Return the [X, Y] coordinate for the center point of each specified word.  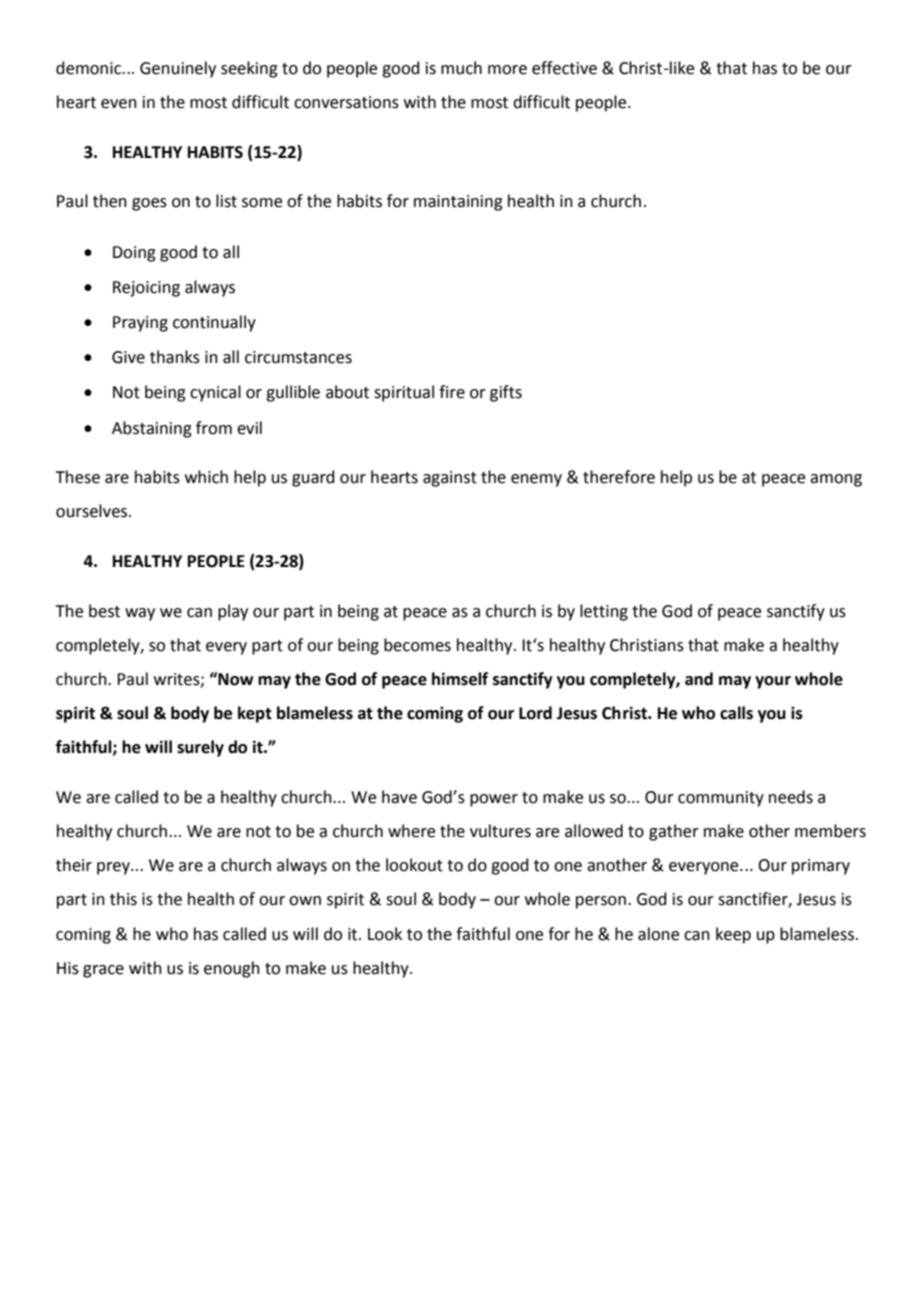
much [461, 68]
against [450, 479]
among [836, 480]
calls [736, 713]
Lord [535, 713]
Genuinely [178, 69]
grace [103, 971]
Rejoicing [146, 289]
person [601, 902]
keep [733, 935]
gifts [506, 393]
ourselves [93, 511]
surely [200, 748]
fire [452, 392]
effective [564, 68]
